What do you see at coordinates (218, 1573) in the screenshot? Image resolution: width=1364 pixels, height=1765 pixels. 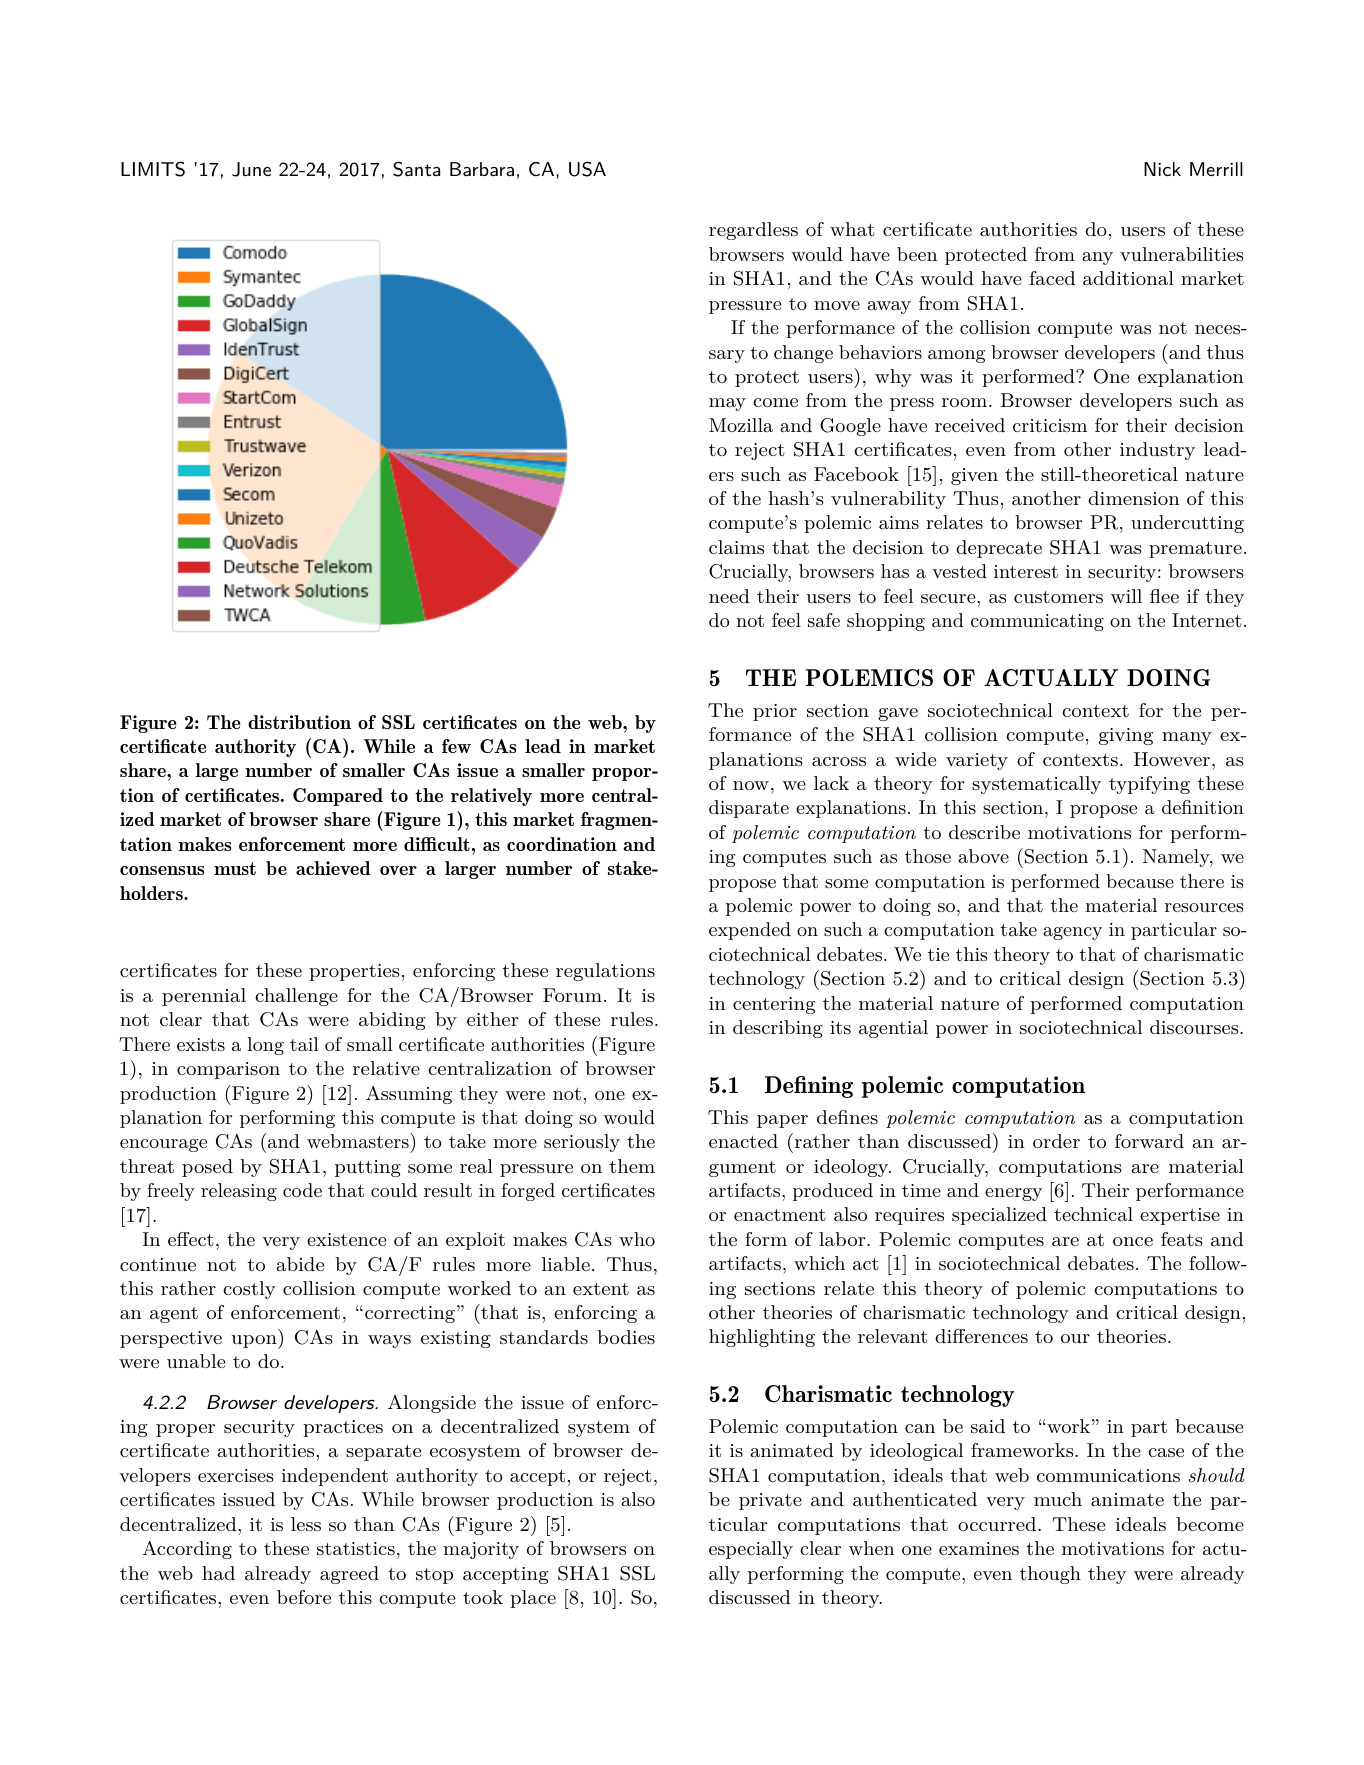 I see `had` at bounding box center [218, 1573].
